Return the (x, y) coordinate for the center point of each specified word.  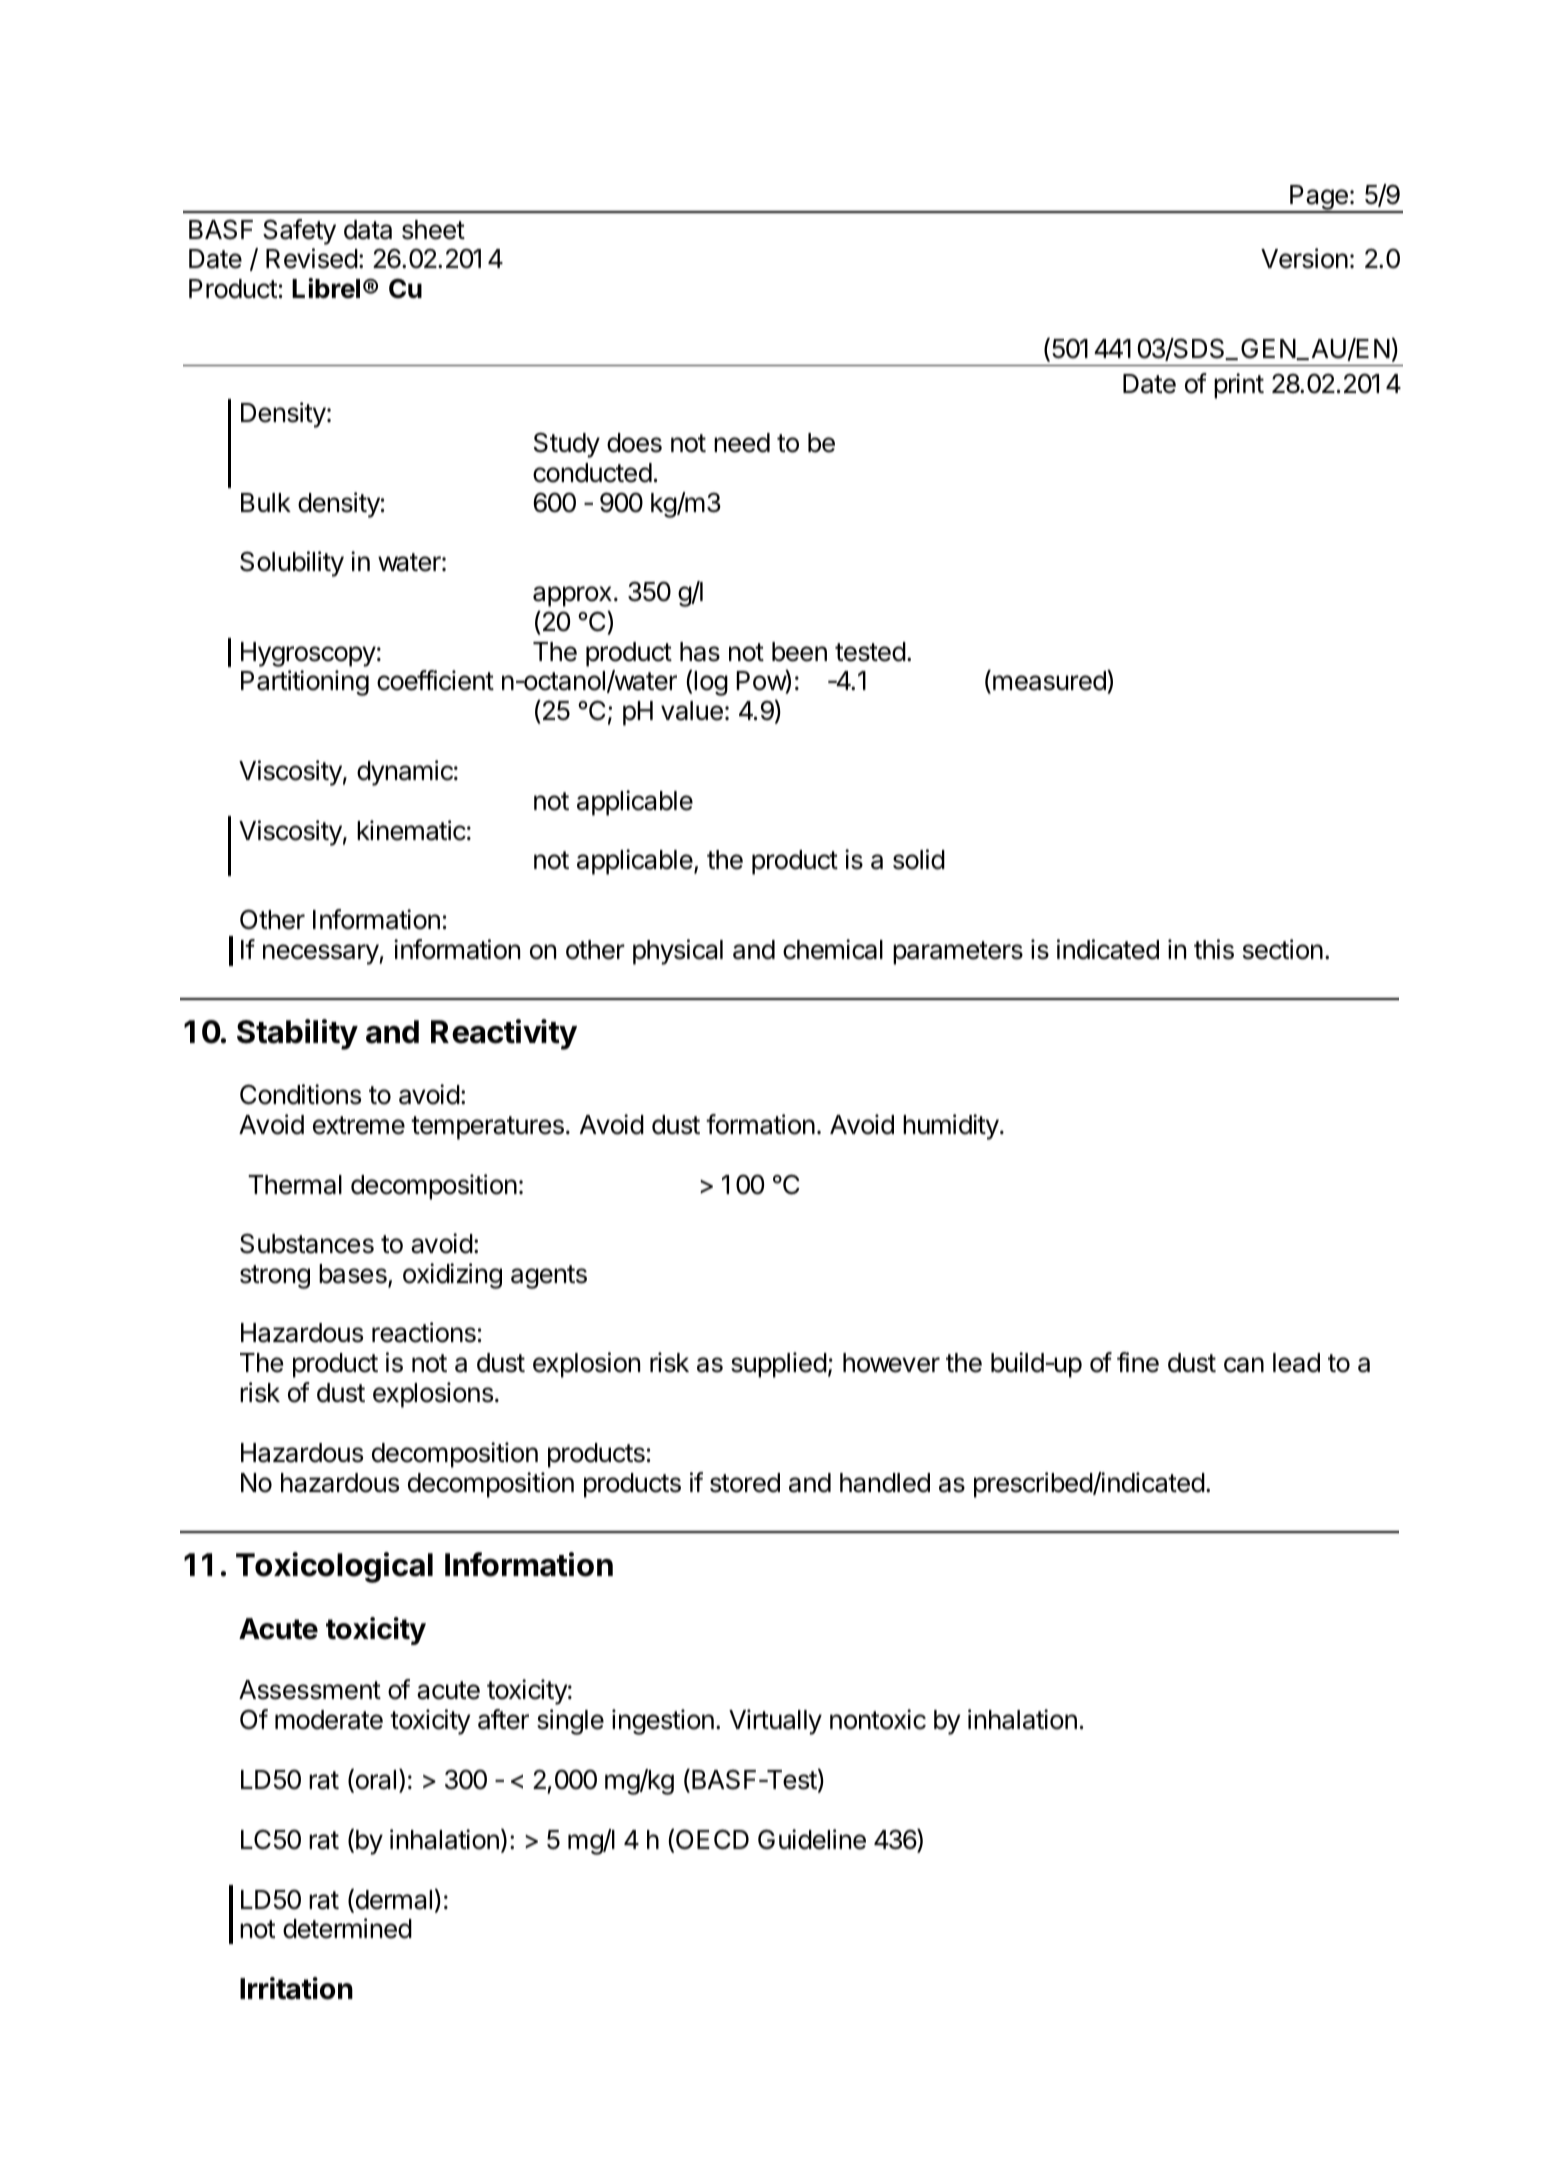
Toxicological (334, 1567)
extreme (359, 1125)
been (799, 652)
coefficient (435, 680)
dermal (392, 1900)
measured (1050, 682)
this (1214, 949)
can (1244, 1365)
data (368, 230)
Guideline (812, 1839)
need (742, 443)
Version (1304, 258)
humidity (951, 1127)
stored (745, 1483)
